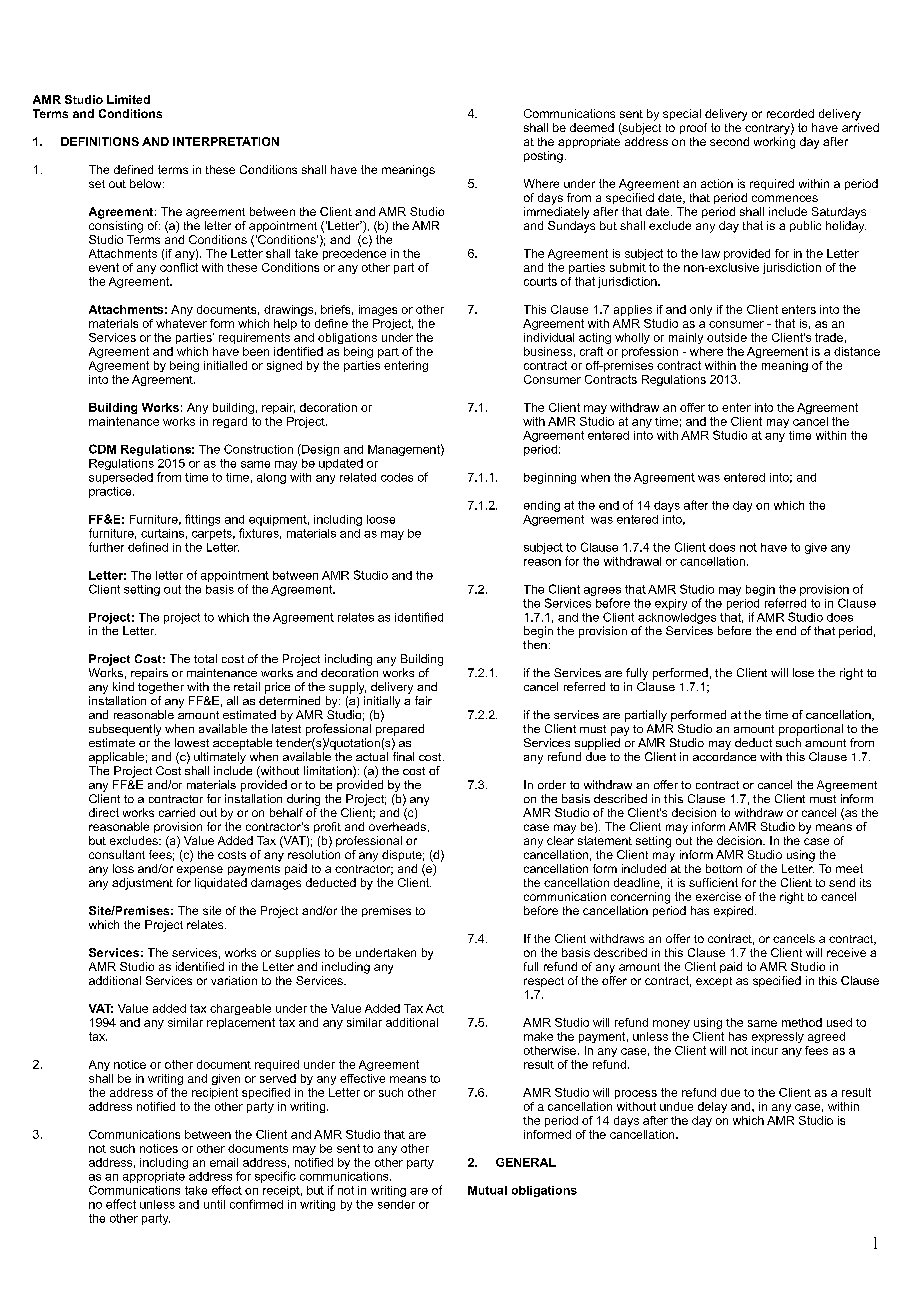  Describe the element at coordinates (230, 422) in the page. I see `regard` at that location.
